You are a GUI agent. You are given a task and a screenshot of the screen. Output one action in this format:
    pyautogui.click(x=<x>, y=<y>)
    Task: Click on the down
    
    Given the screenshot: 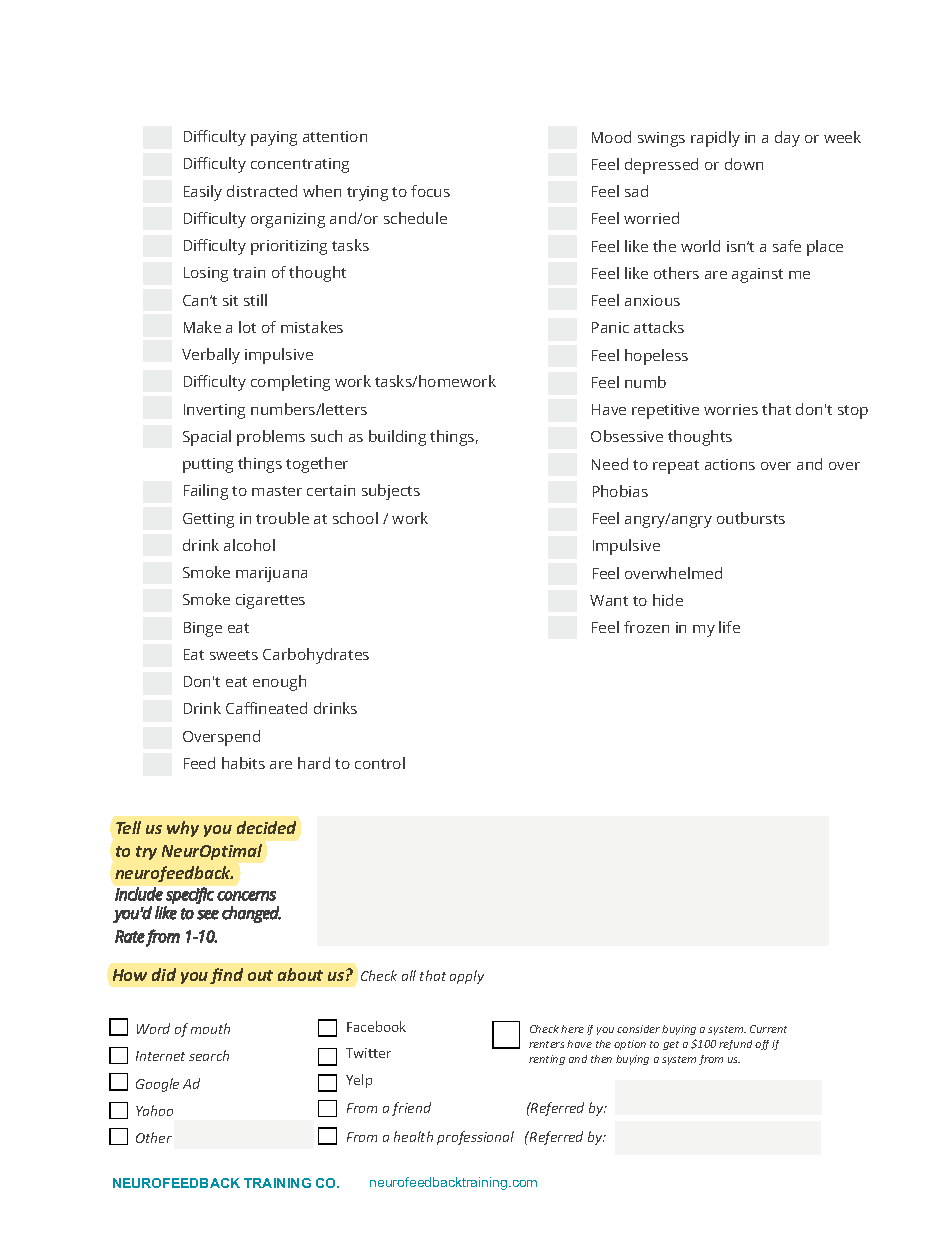 What is the action you would take?
    pyautogui.click(x=744, y=164)
